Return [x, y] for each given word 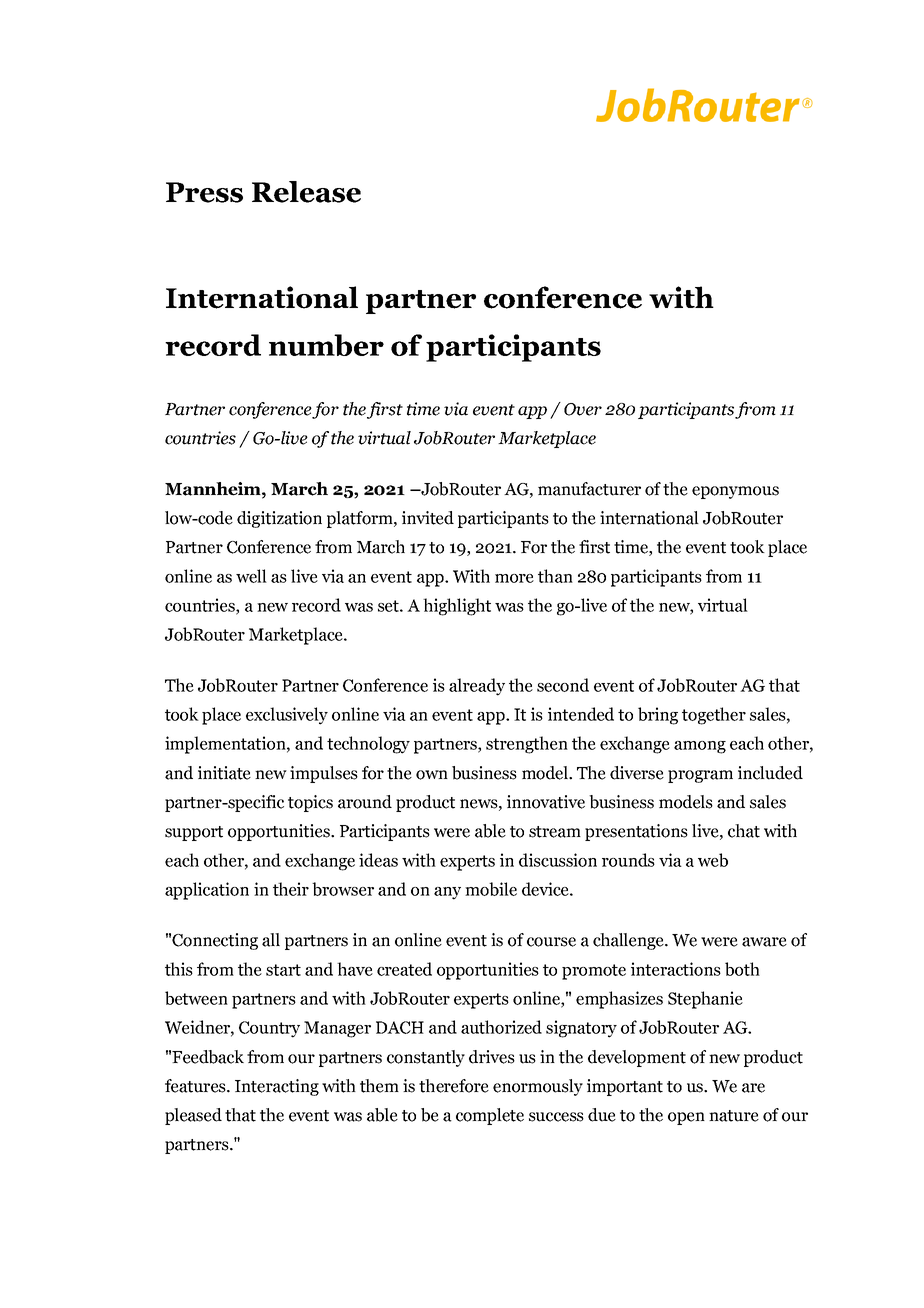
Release [306, 192]
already [477, 687]
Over [583, 409]
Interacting [277, 1087]
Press [204, 192]
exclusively [287, 716]
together [714, 716]
